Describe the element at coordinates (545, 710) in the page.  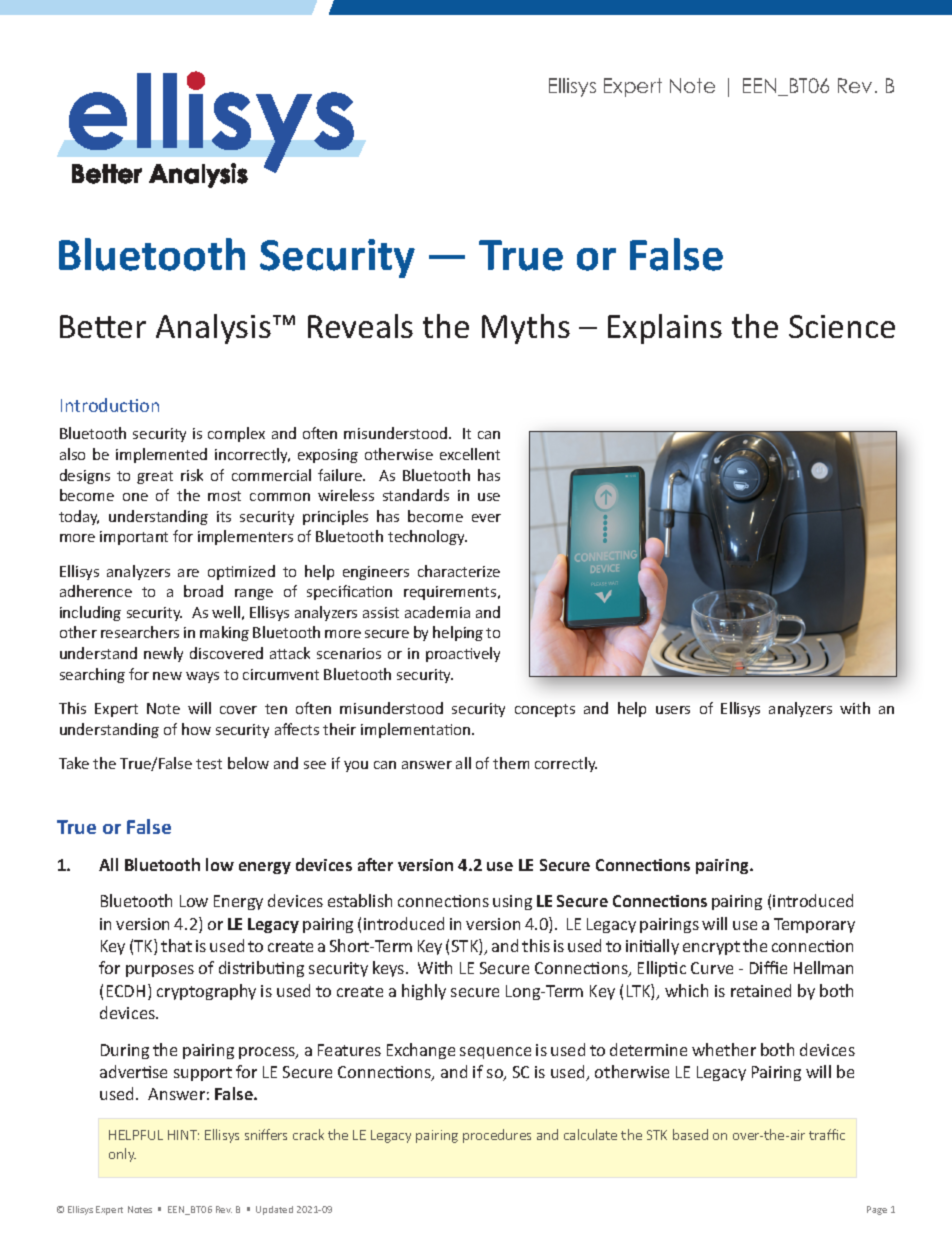
I see `concepts` at that location.
